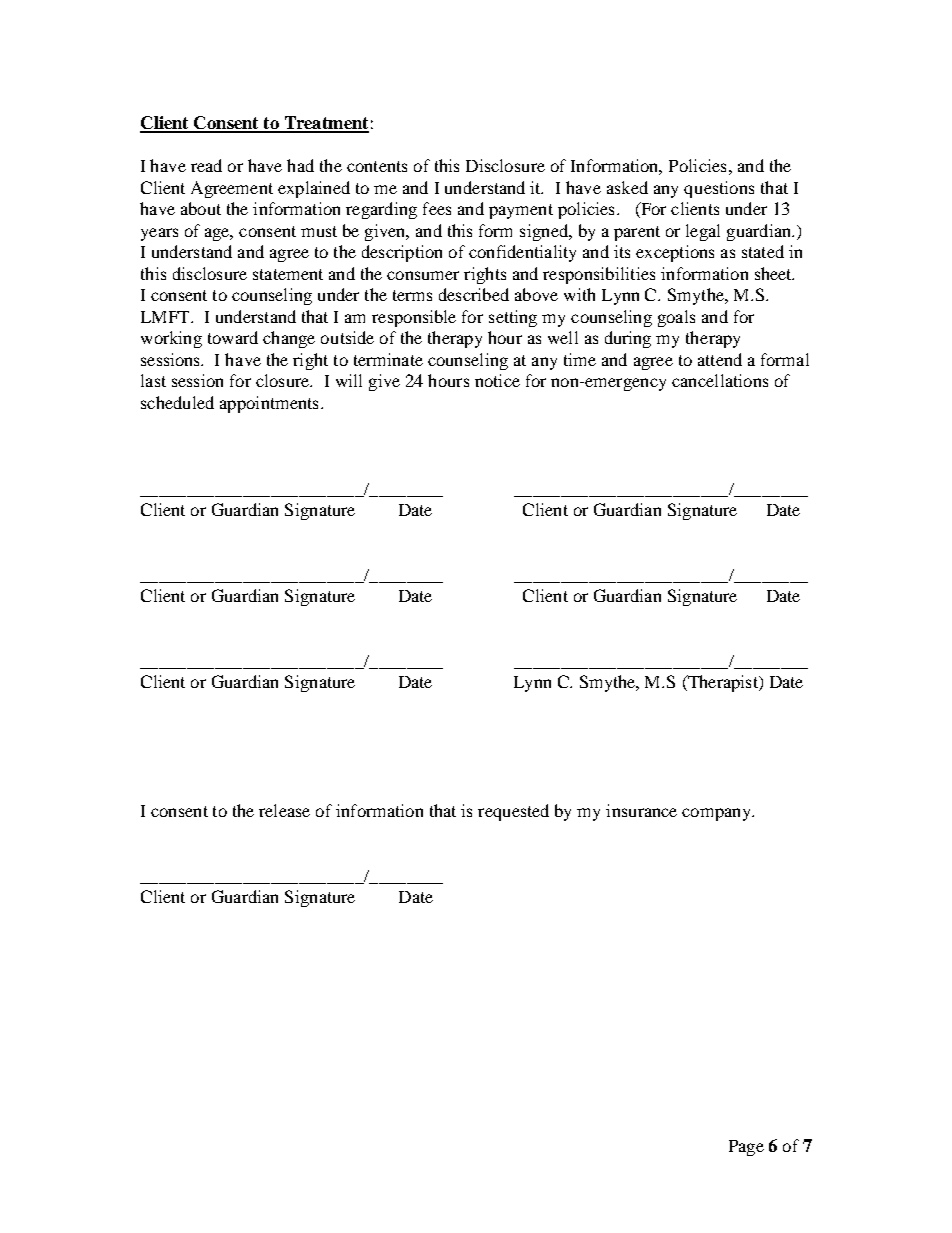  I want to click on notice, so click(497, 380).
